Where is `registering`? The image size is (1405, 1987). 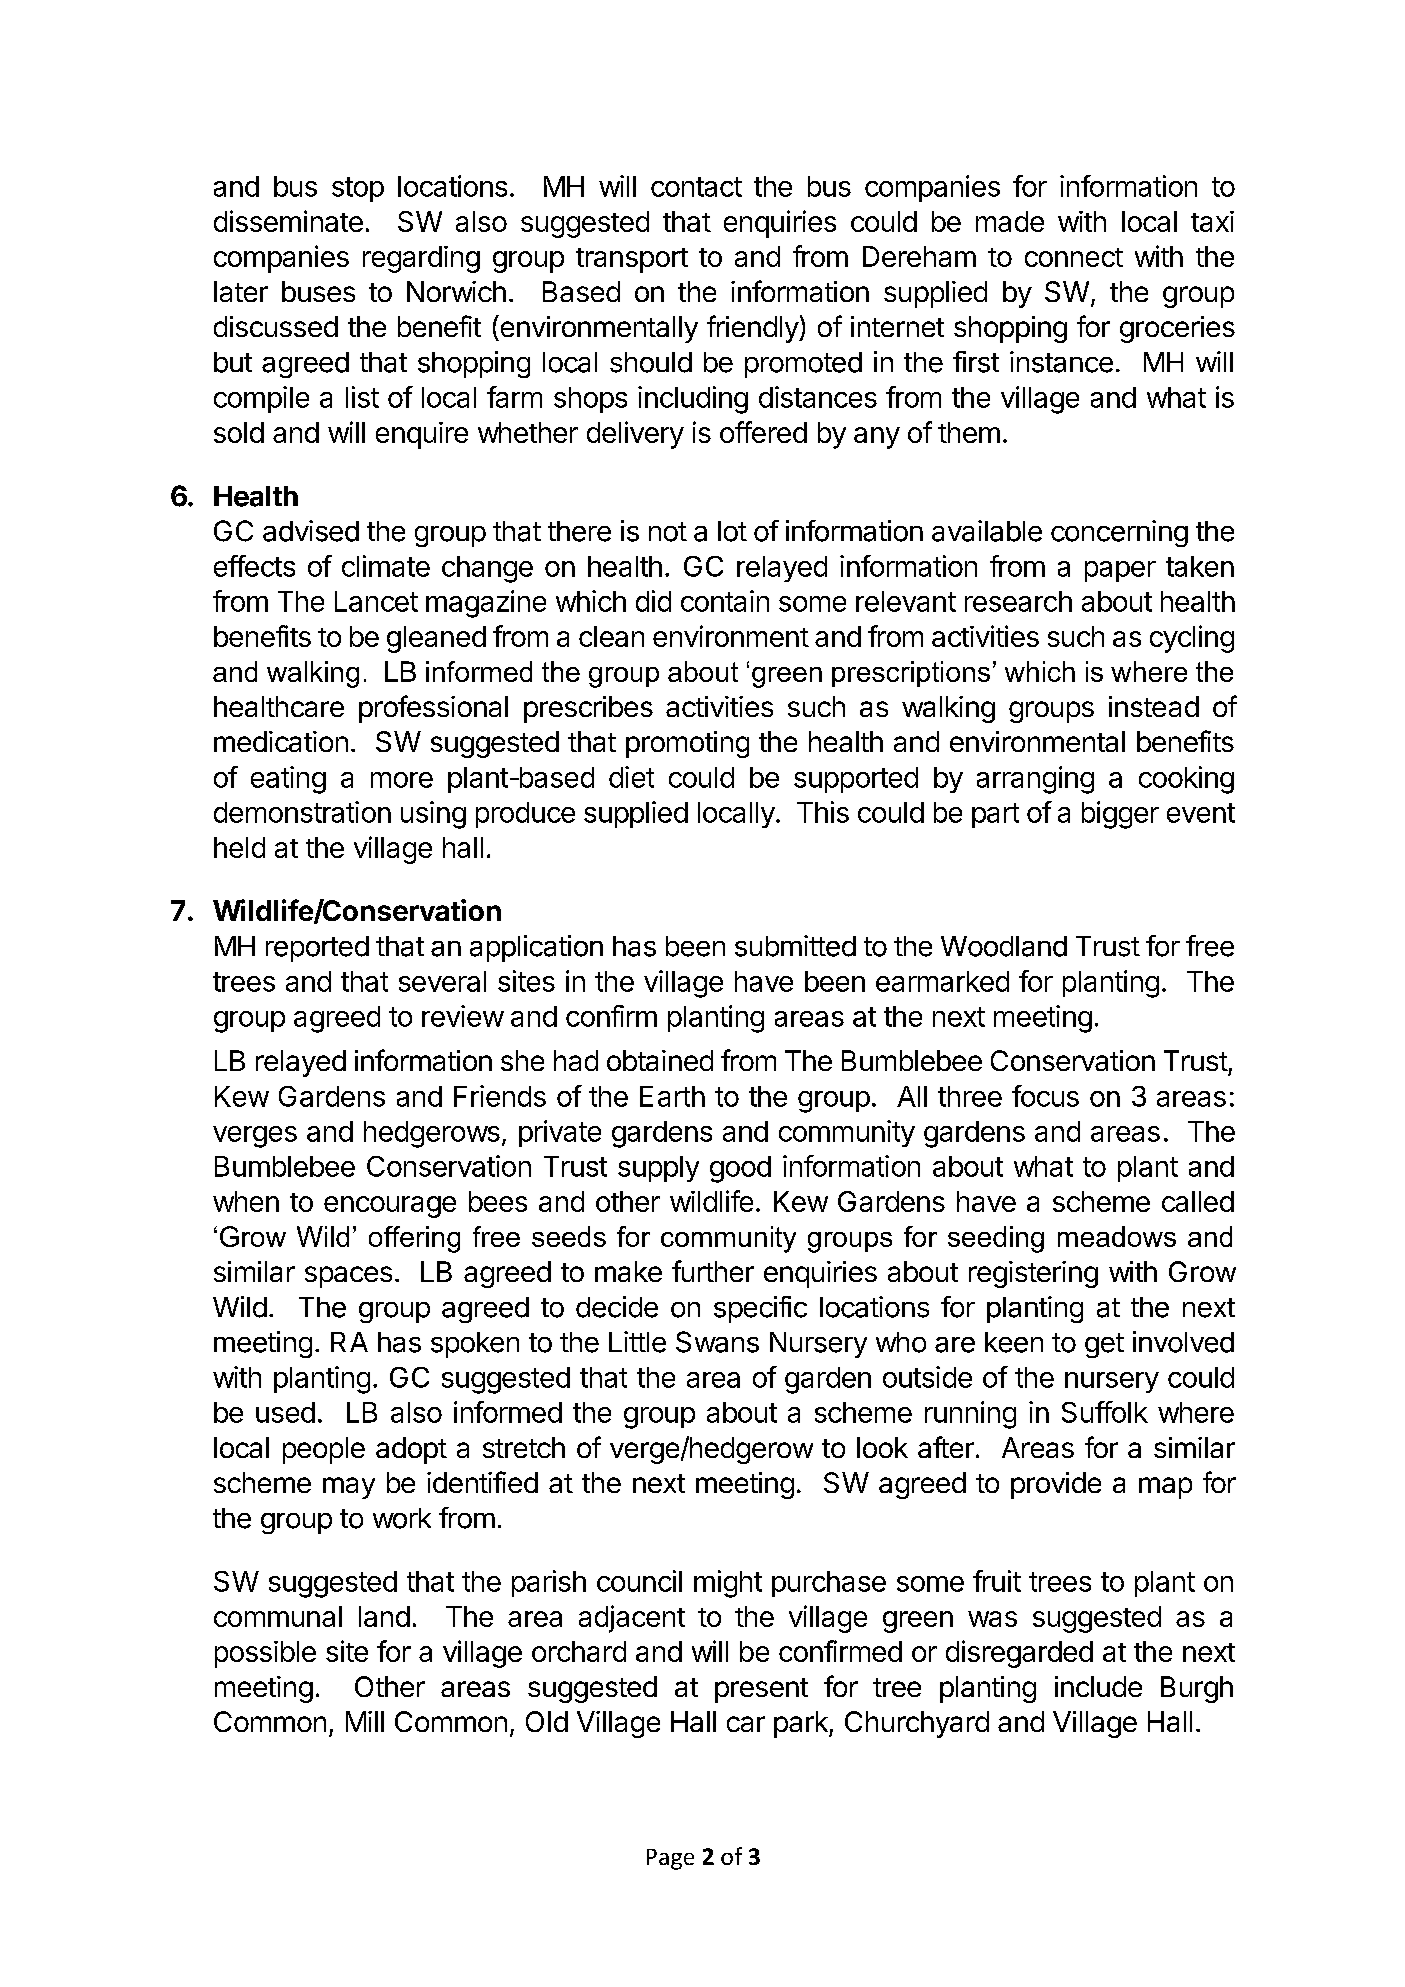 registering is located at coordinates (1033, 1274).
